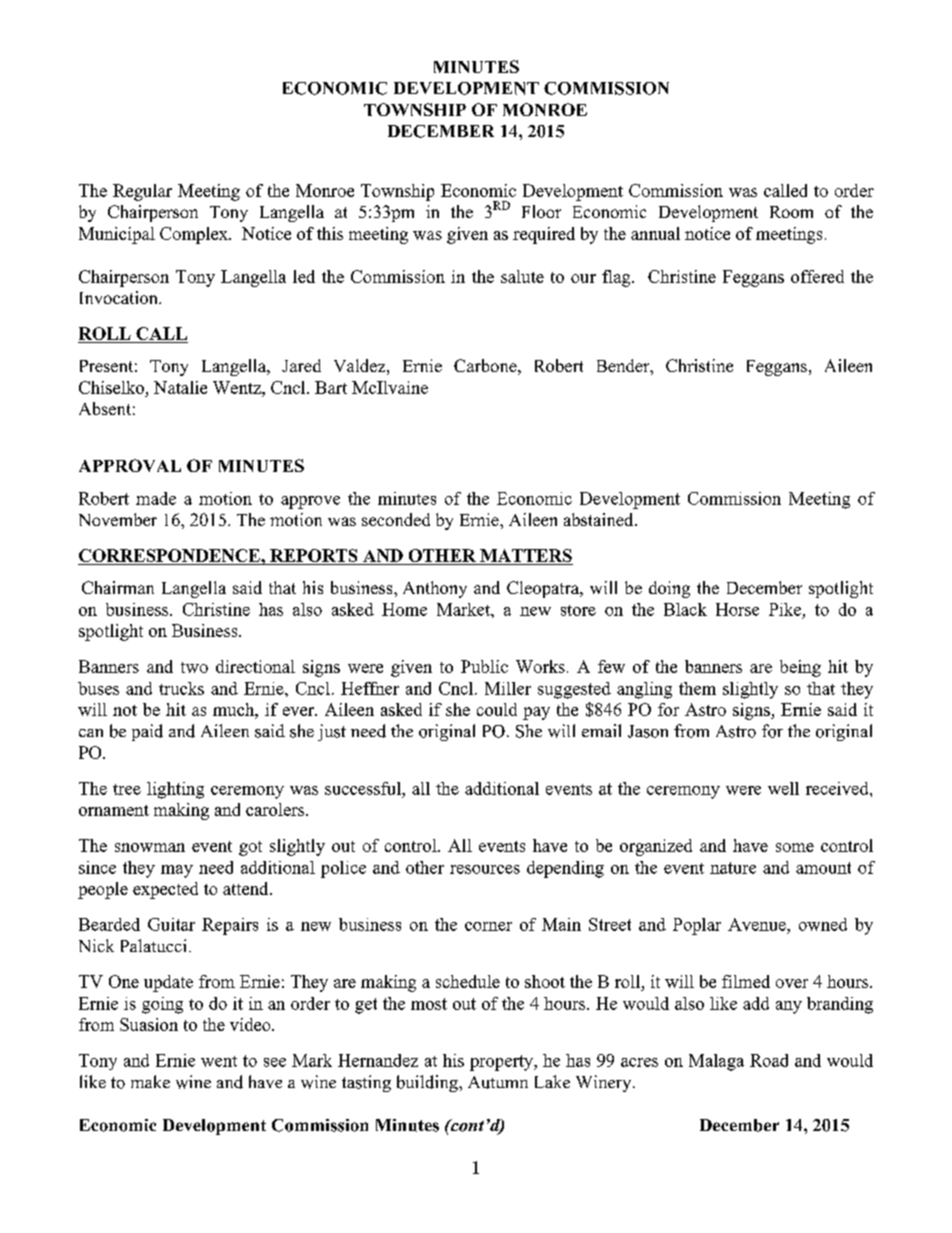 This image has width=952, height=1233. Describe the element at coordinates (150, 847) in the image. I see `snowman` at that location.
